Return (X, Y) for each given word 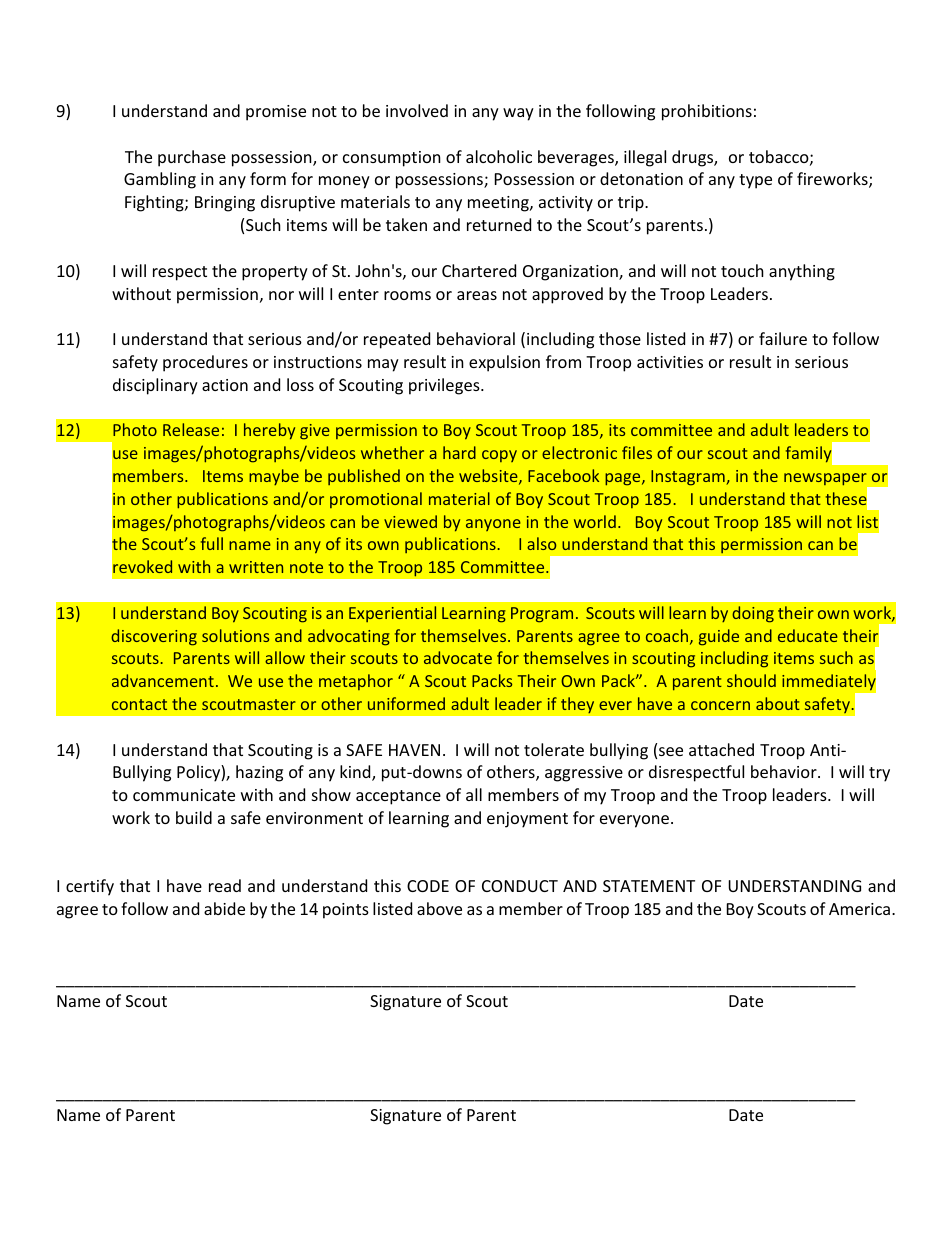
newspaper (826, 480)
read (225, 885)
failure (783, 338)
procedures (205, 363)
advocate (458, 657)
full (212, 543)
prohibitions (707, 112)
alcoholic (499, 156)
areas (477, 295)
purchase (192, 158)
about (778, 703)
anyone (493, 525)
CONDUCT (520, 886)
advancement (163, 680)
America (861, 909)
